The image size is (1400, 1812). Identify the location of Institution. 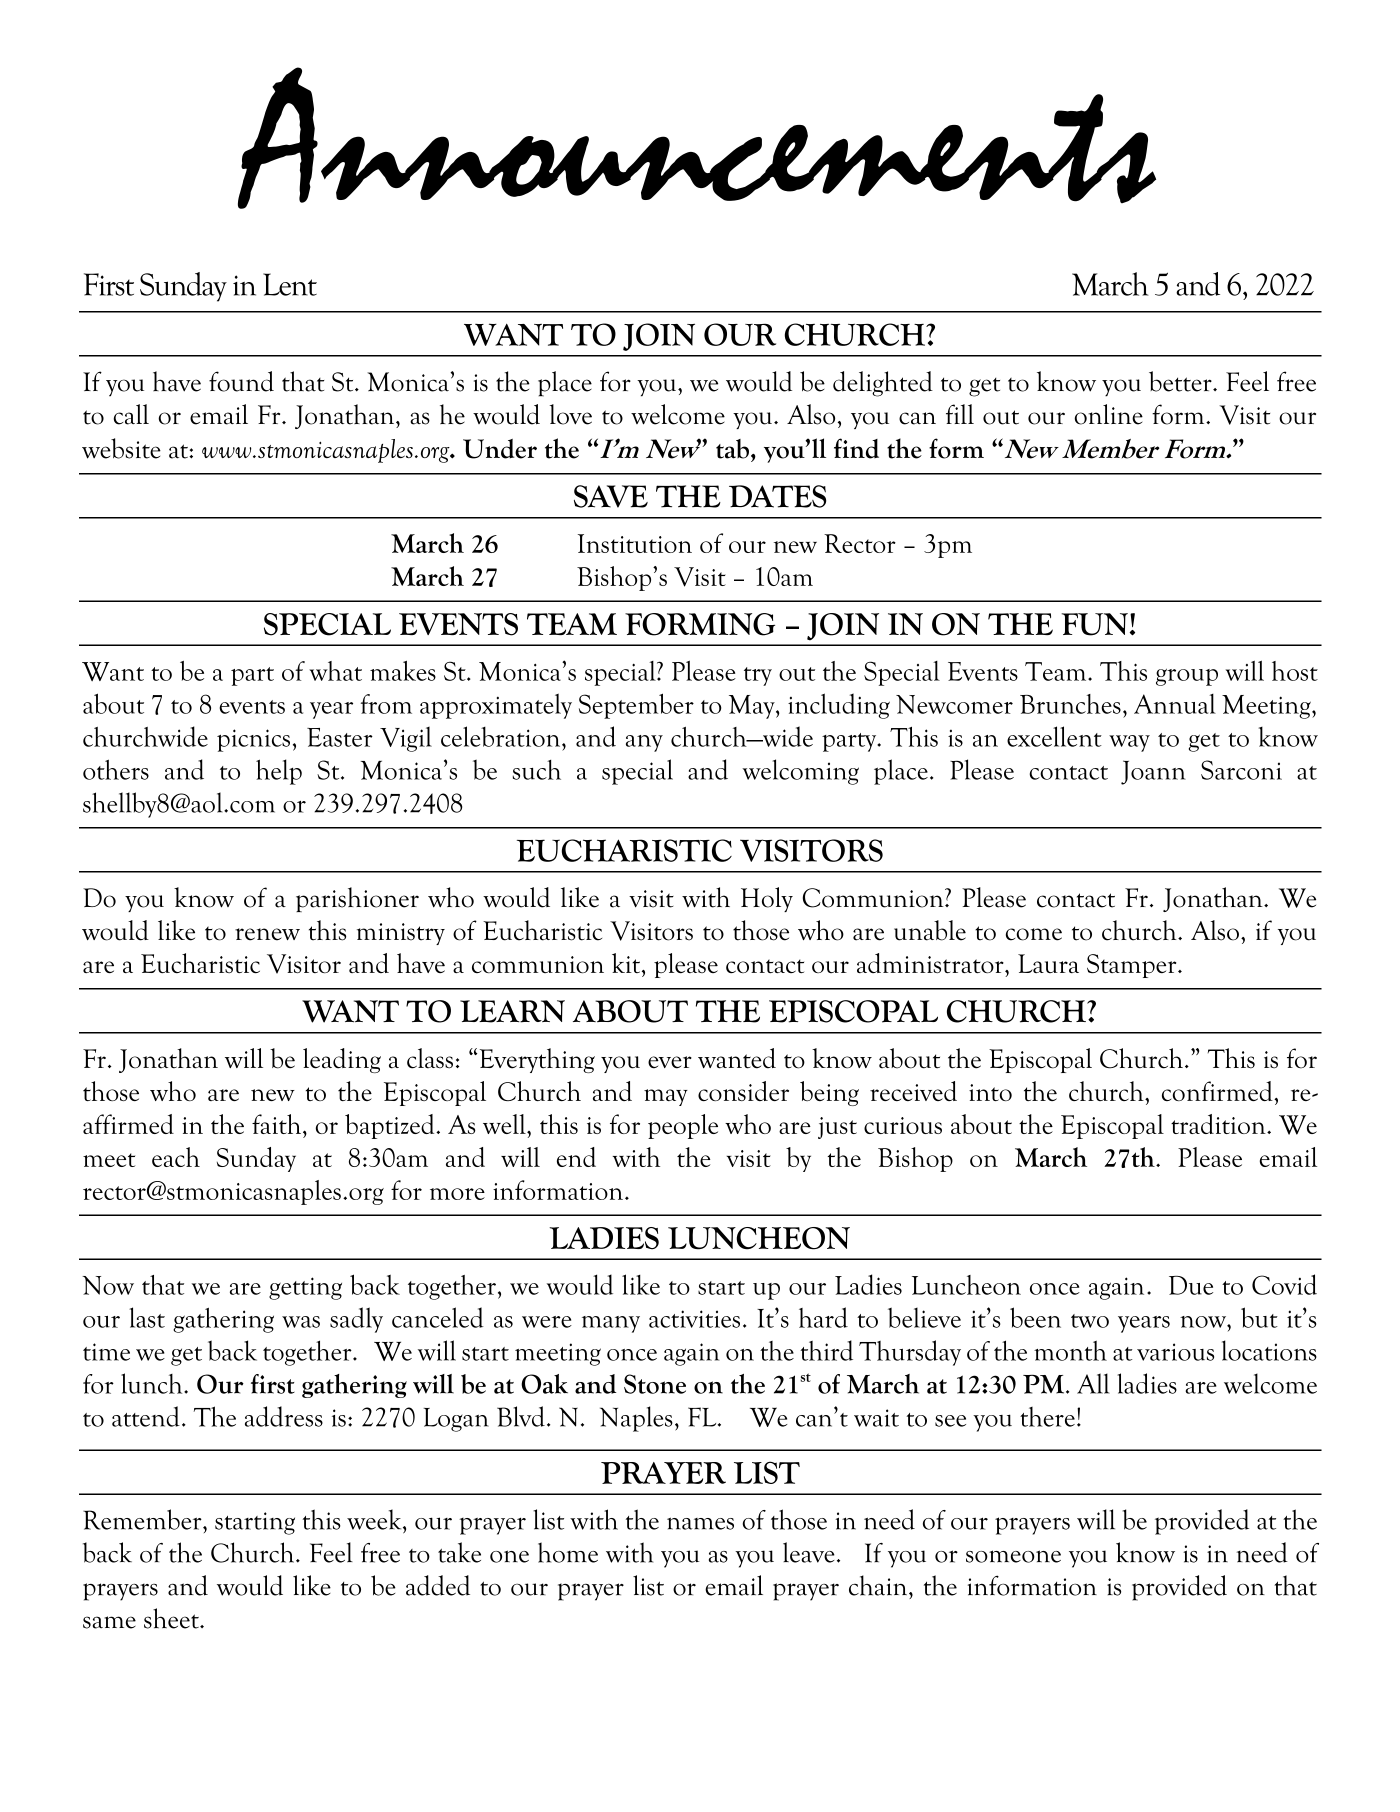
(635, 543).
